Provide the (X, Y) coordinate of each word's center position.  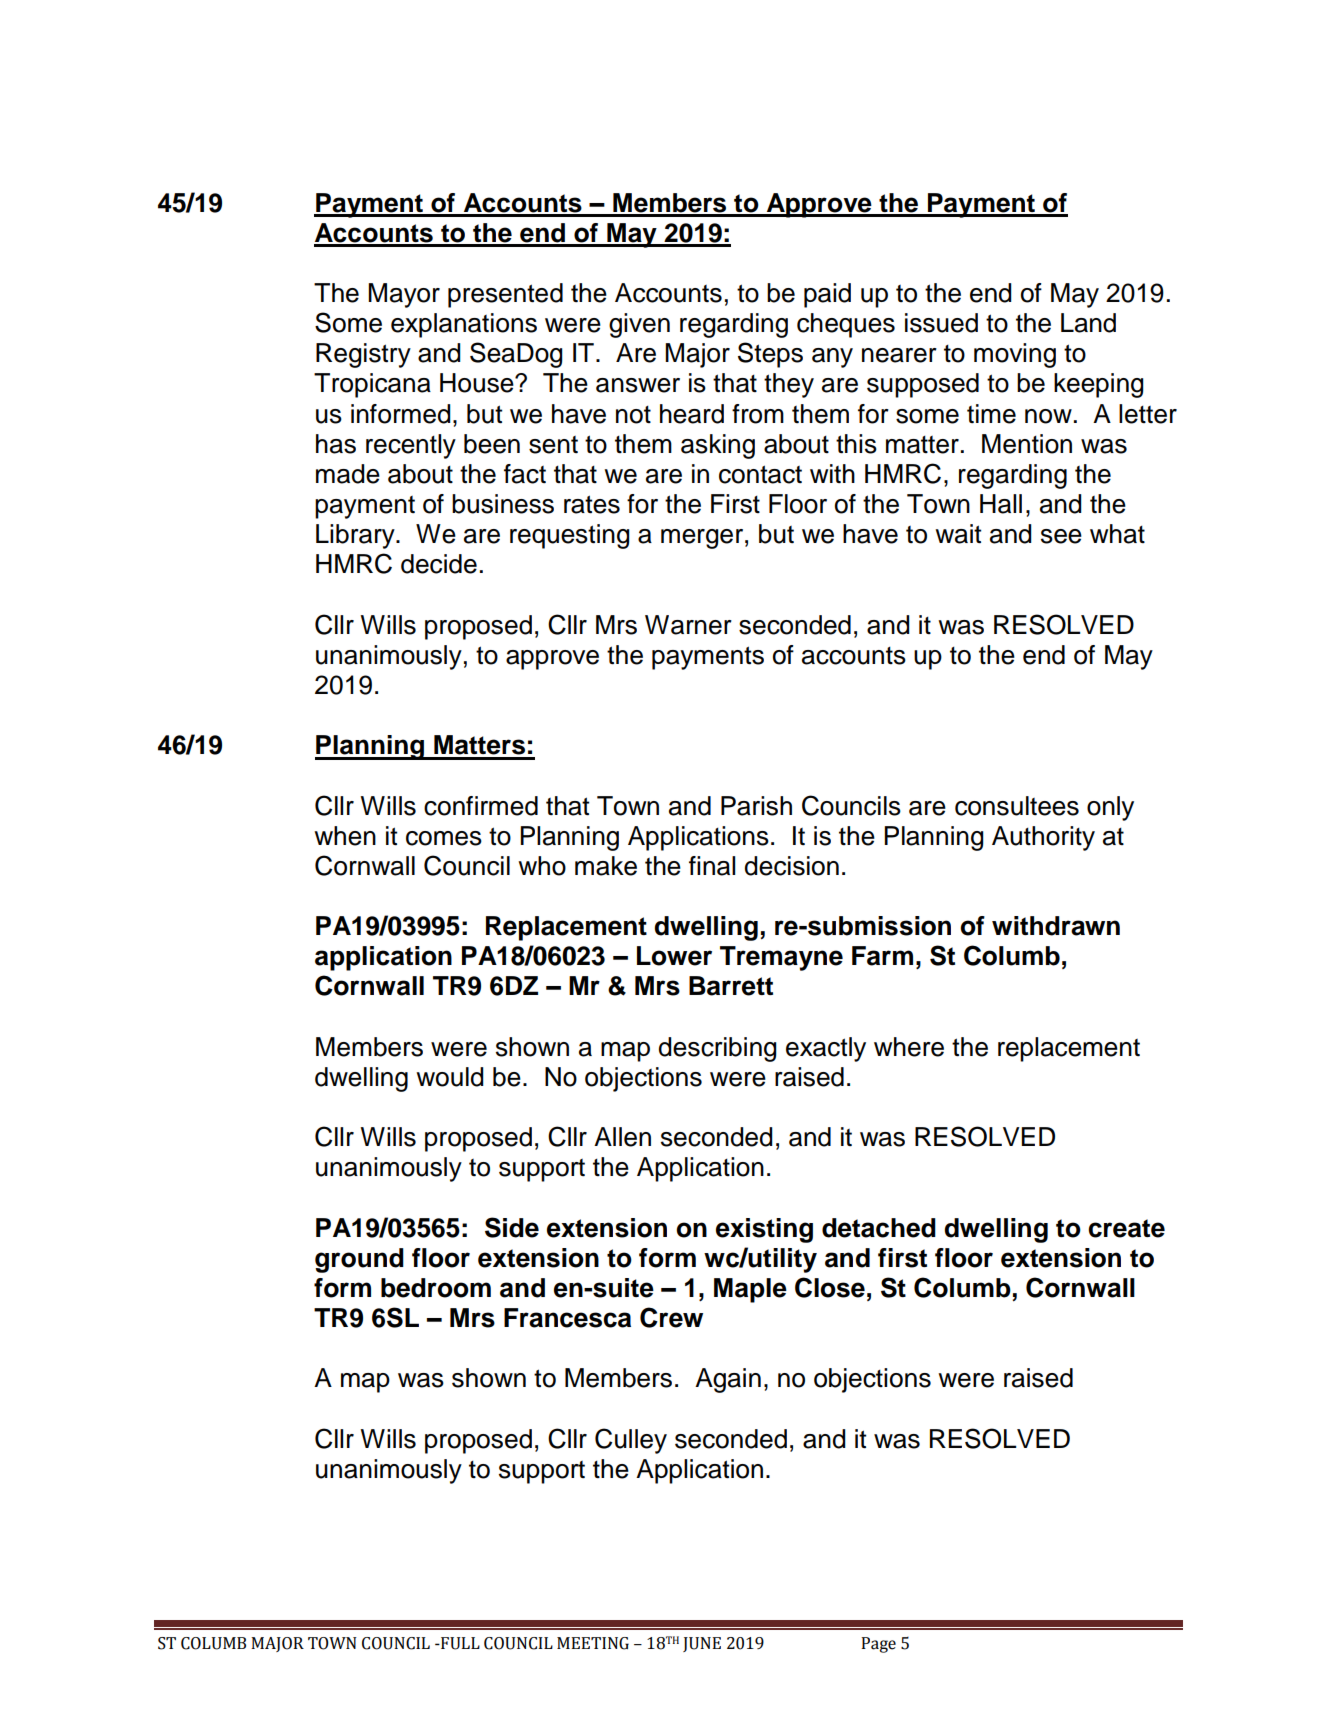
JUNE (702, 1644)
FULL (459, 1643)
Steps (770, 355)
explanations (464, 325)
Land (1088, 323)
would (450, 1077)
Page (879, 1645)
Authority (1043, 838)
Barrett (731, 986)
